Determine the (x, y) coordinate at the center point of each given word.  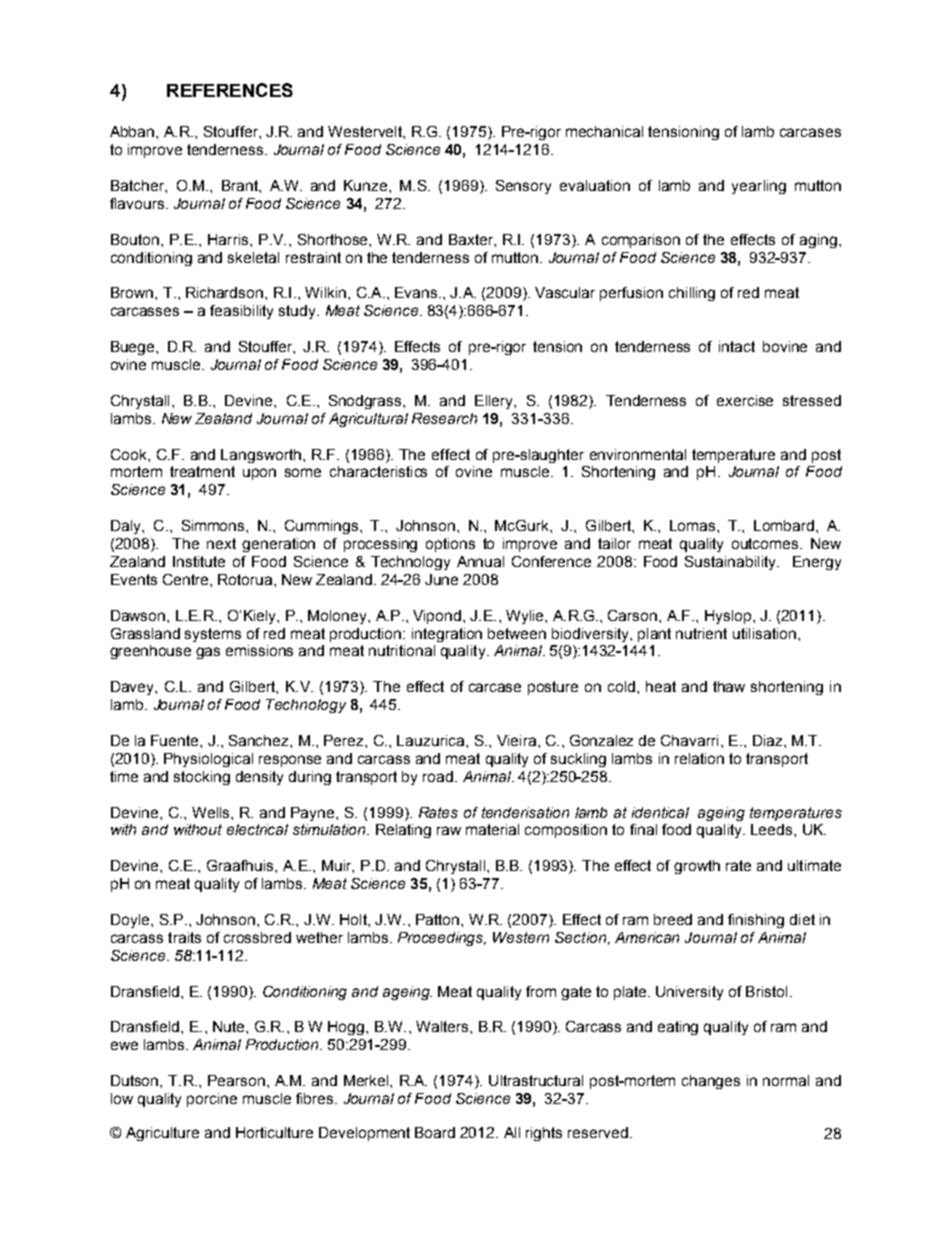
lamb (591, 812)
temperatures (796, 814)
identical (660, 812)
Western (521, 937)
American (647, 937)
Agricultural (368, 420)
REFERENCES (230, 90)
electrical (257, 829)
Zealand (223, 418)
